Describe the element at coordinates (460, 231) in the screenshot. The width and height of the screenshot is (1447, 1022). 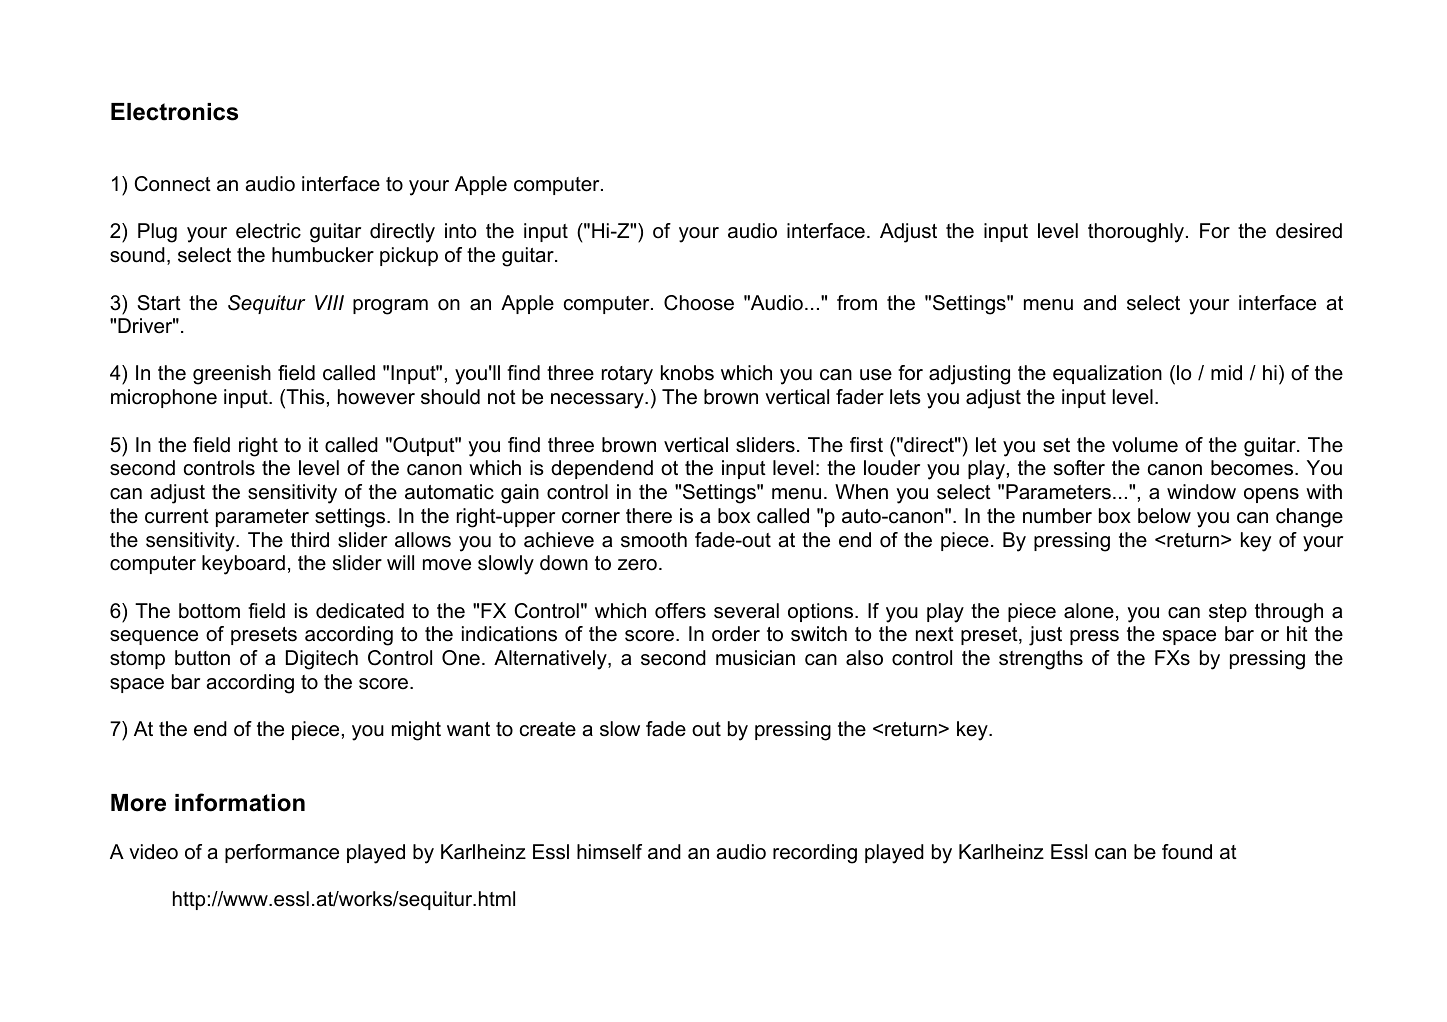
I see `into` at that location.
